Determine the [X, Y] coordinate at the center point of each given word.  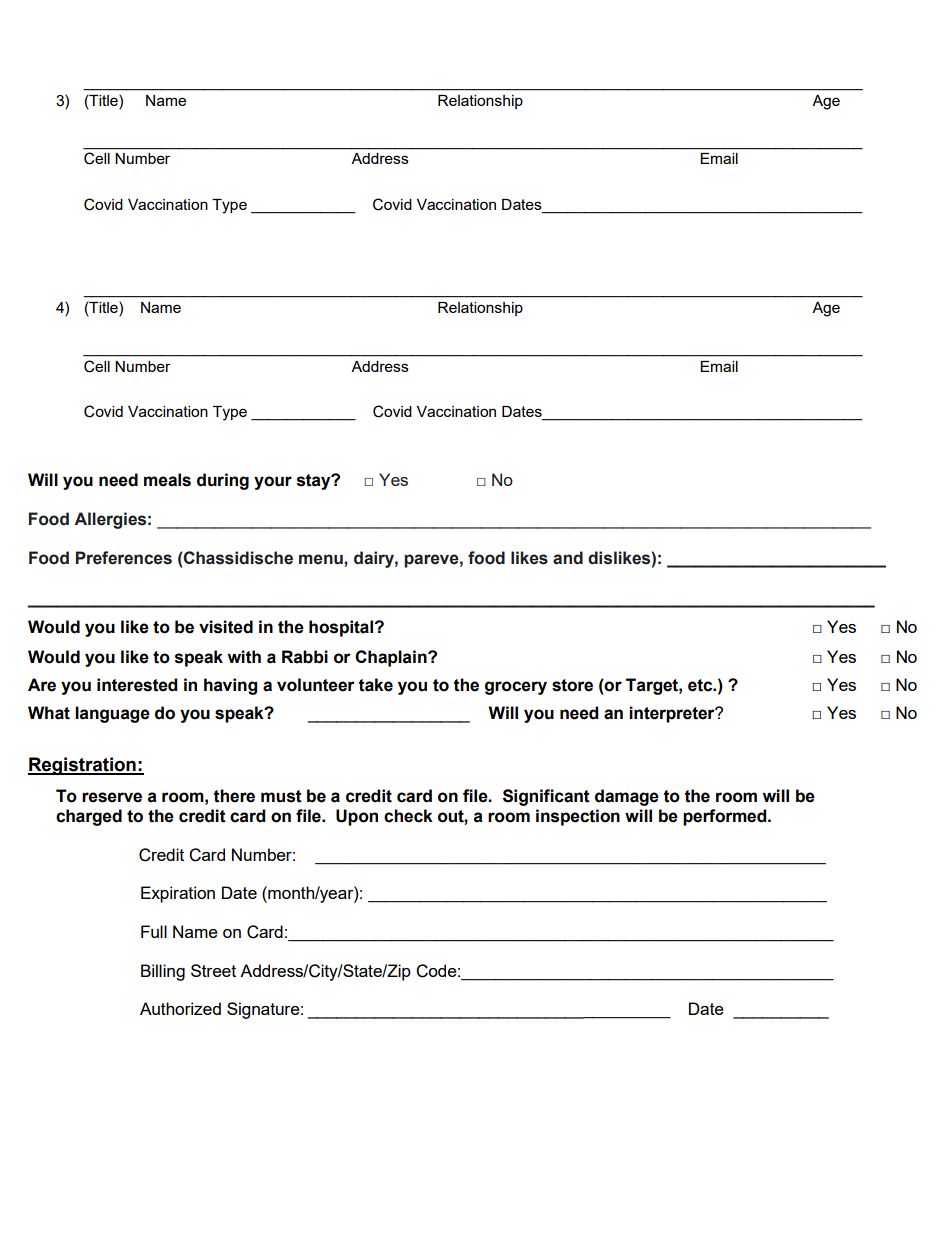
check [408, 816]
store [572, 685]
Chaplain [392, 658]
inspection [578, 817]
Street [213, 970]
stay [315, 482]
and [568, 558]
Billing [163, 972]
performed [726, 817]
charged [89, 817]
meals [167, 480]
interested [137, 685]
